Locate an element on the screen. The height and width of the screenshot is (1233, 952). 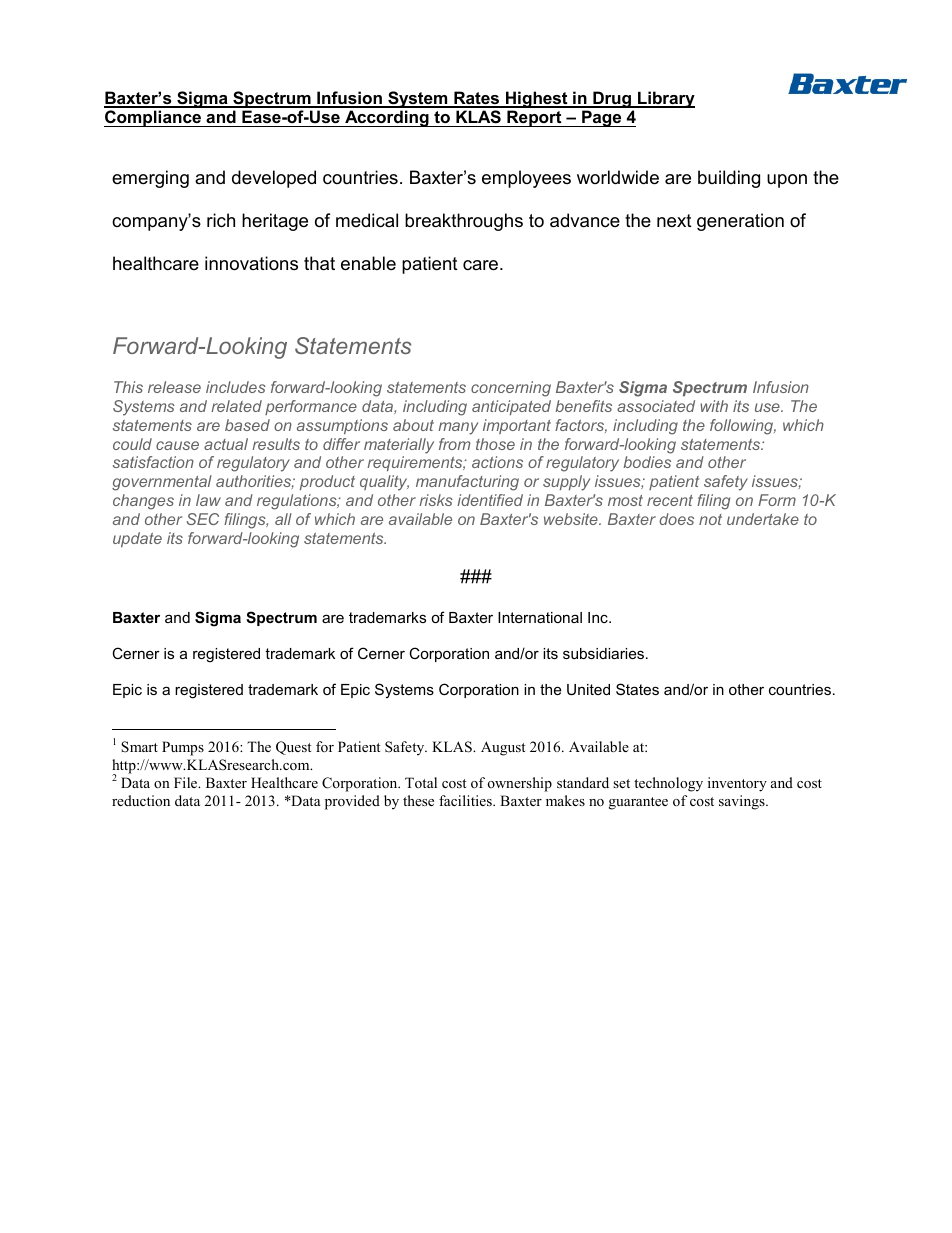
Compliance is located at coordinates (153, 118).
